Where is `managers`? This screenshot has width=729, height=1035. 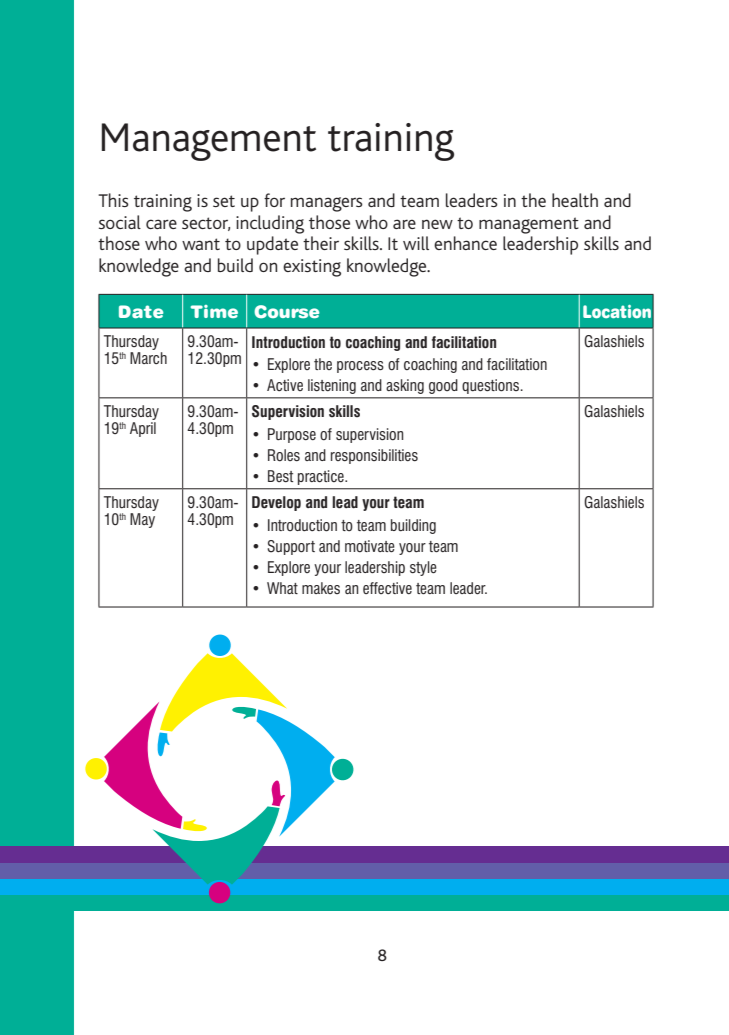
managers is located at coordinates (327, 204).
